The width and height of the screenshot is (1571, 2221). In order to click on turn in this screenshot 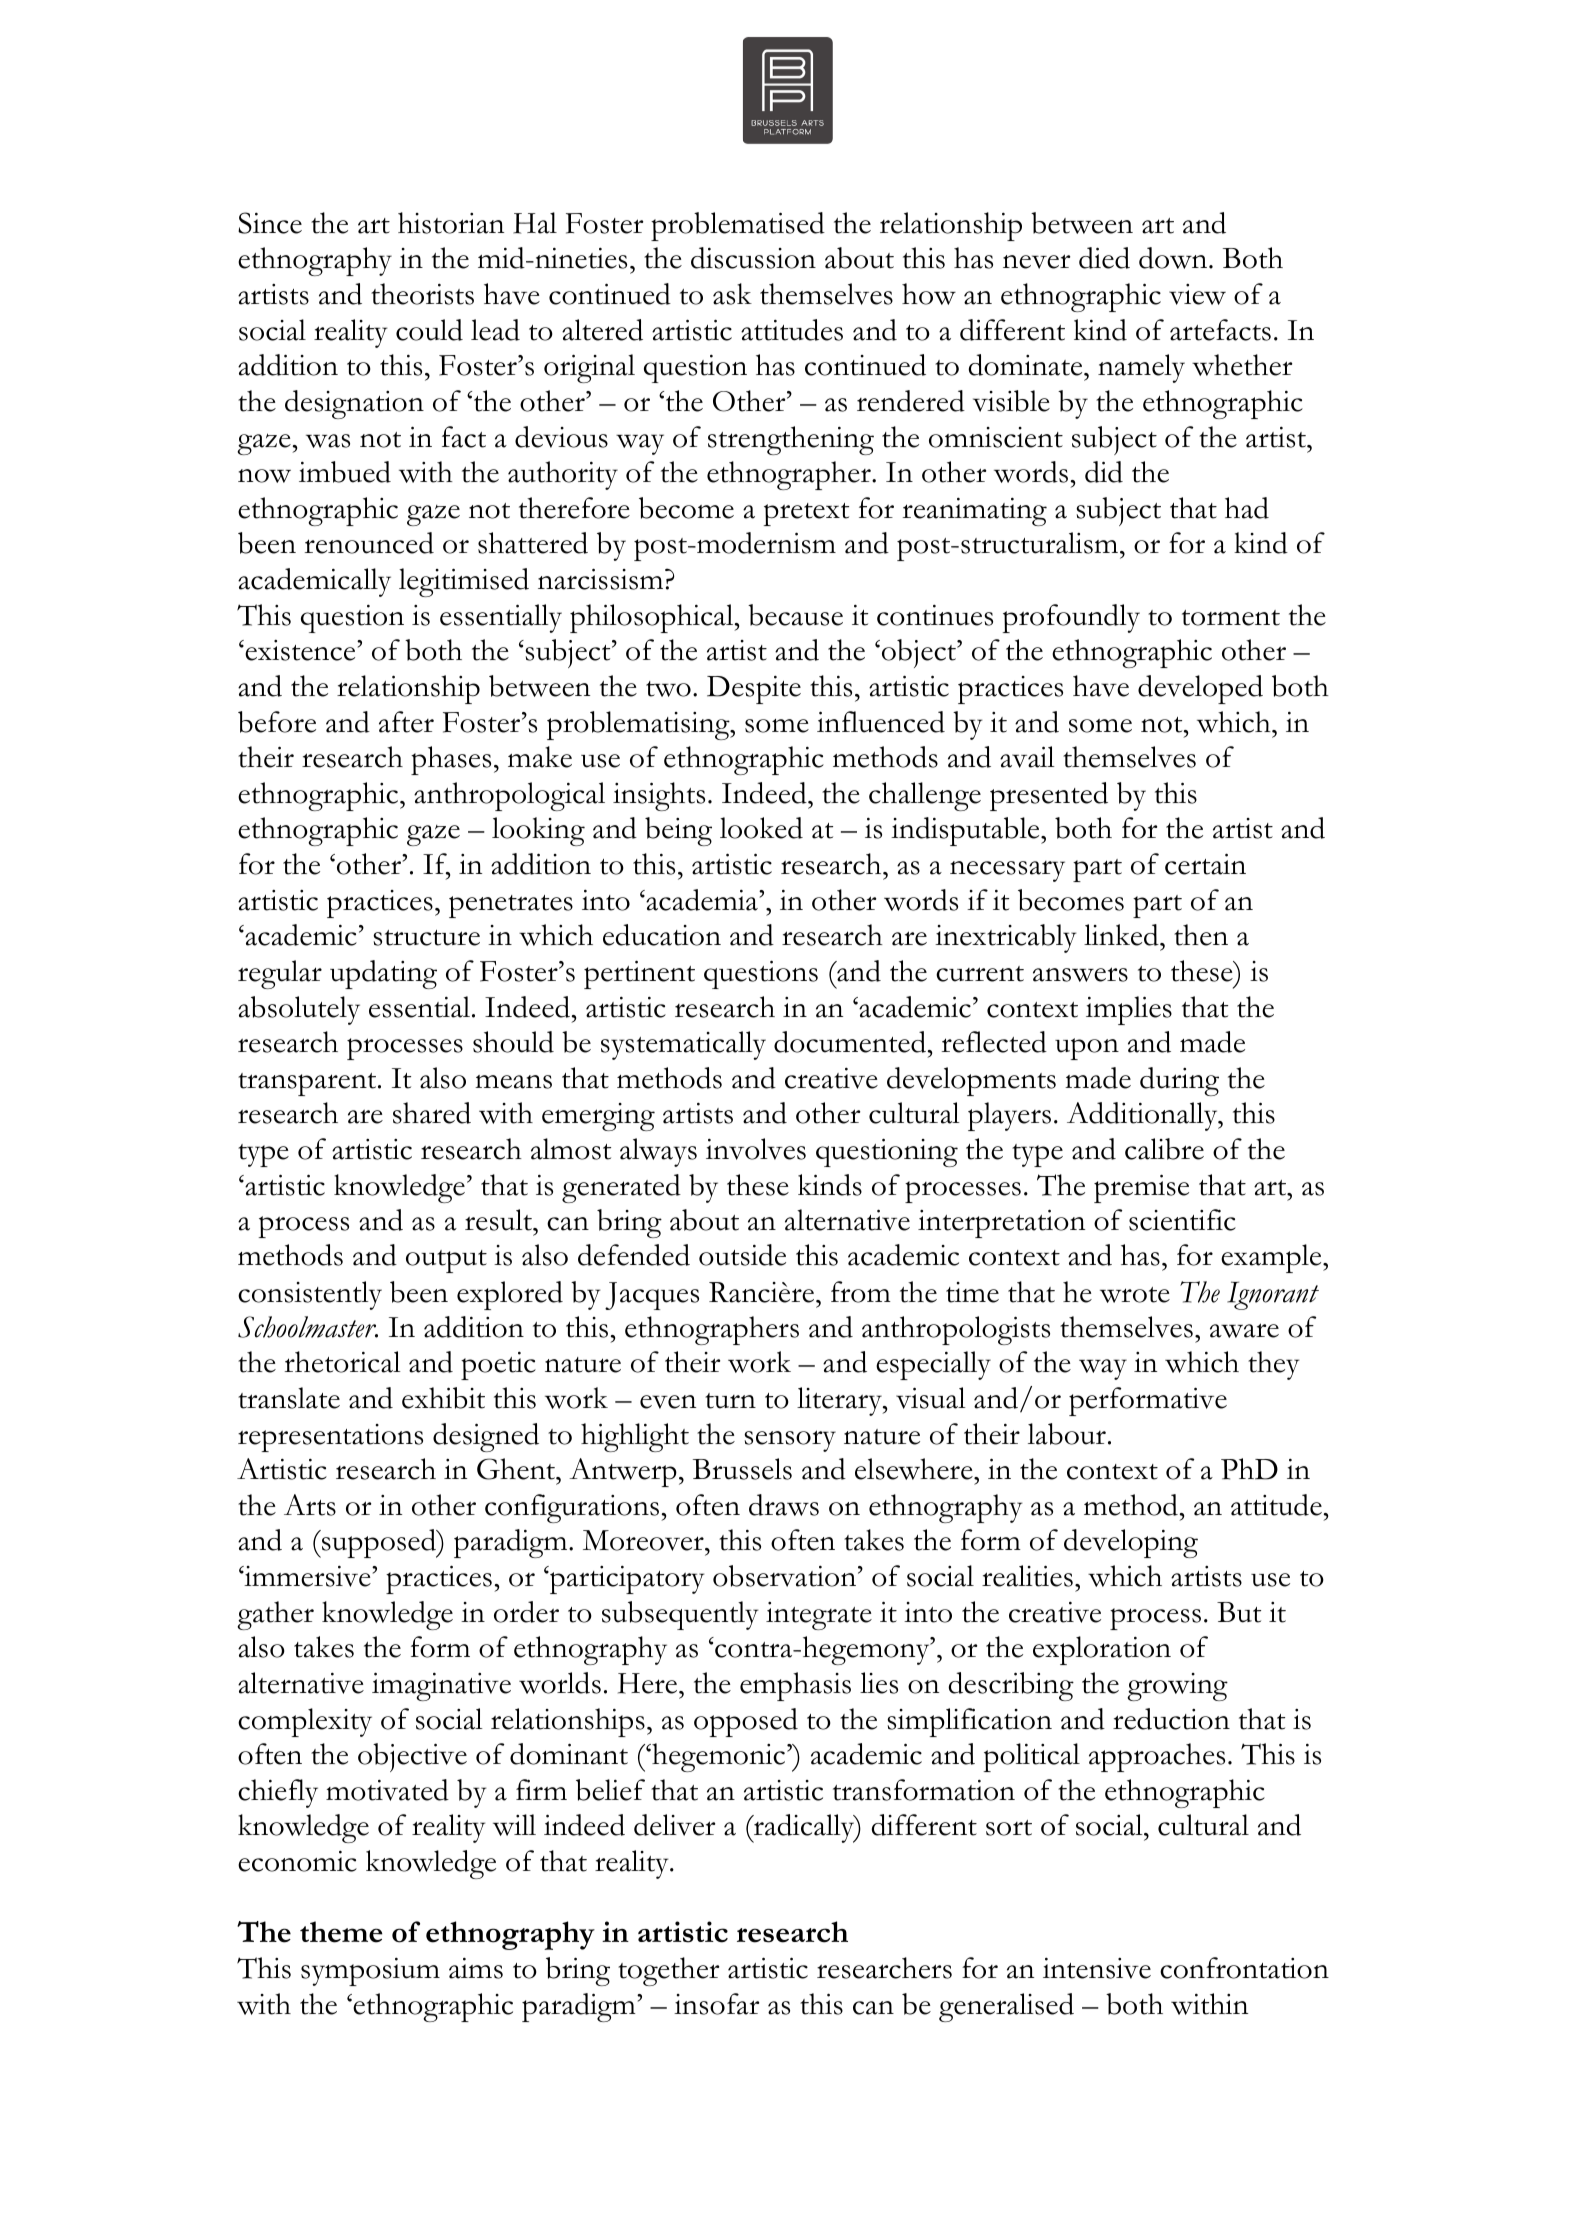, I will do `click(730, 1401)`.
